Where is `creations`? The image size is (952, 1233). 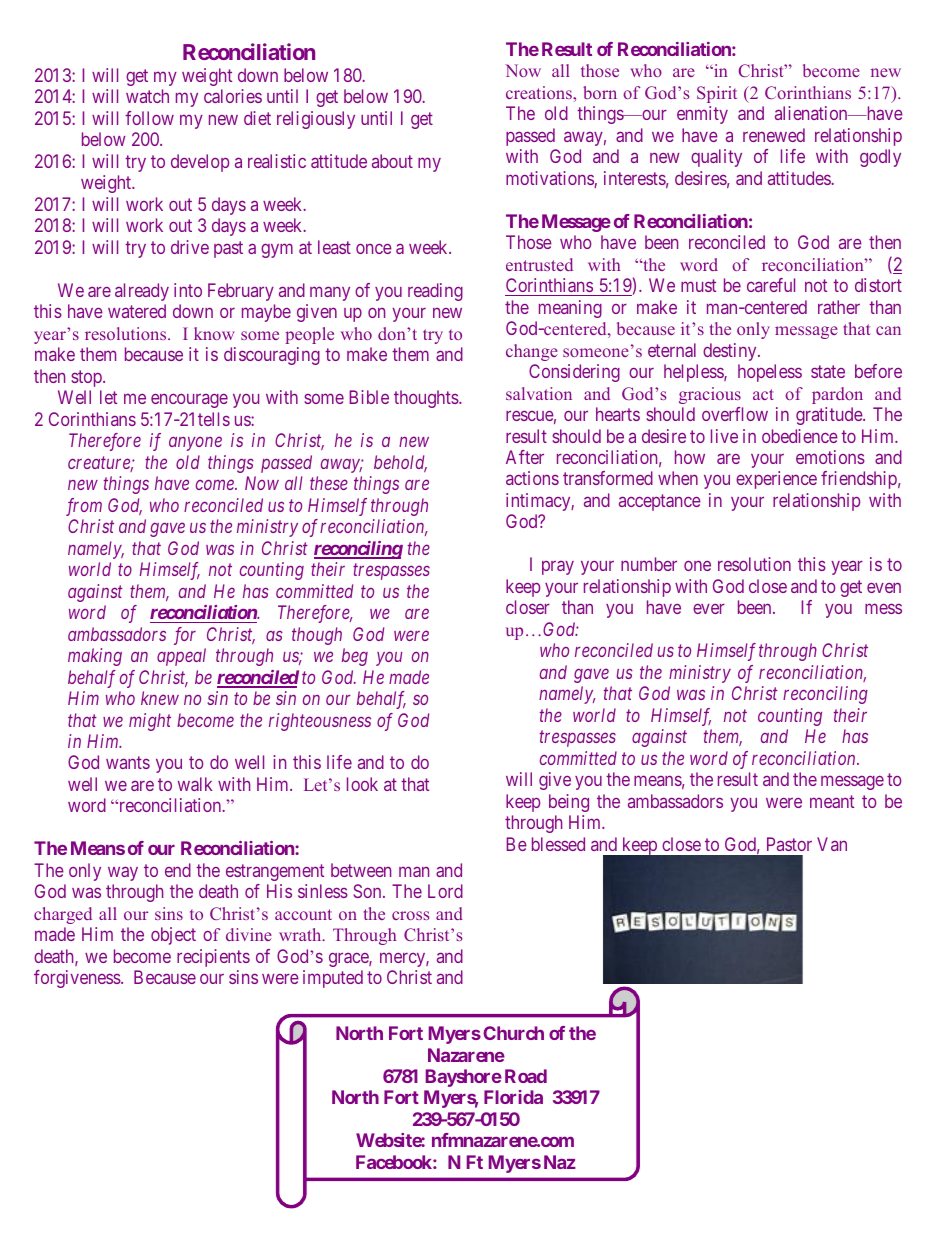 creations is located at coordinates (540, 92).
